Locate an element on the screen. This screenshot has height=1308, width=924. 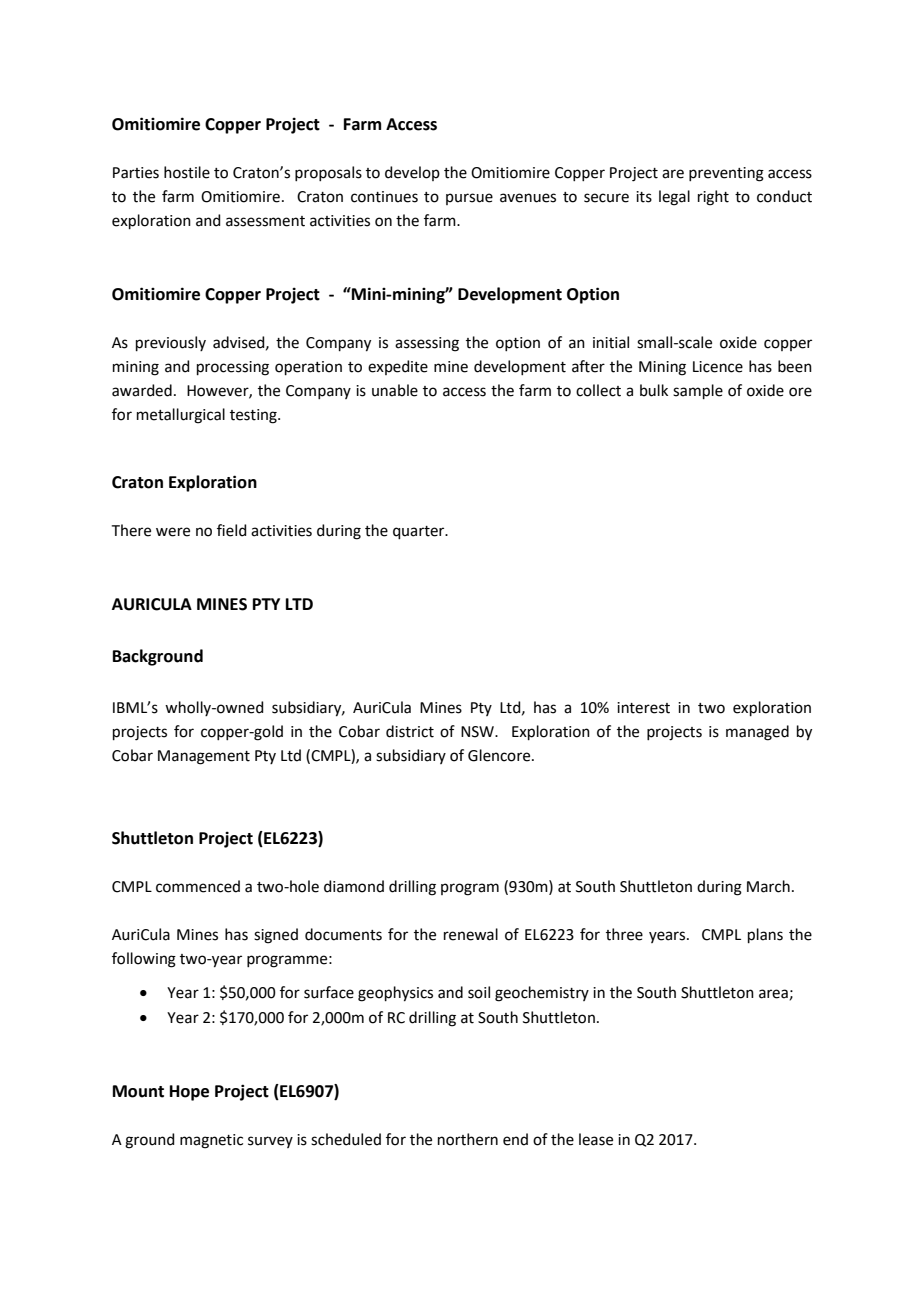
sample is located at coordinates (698, 391).
